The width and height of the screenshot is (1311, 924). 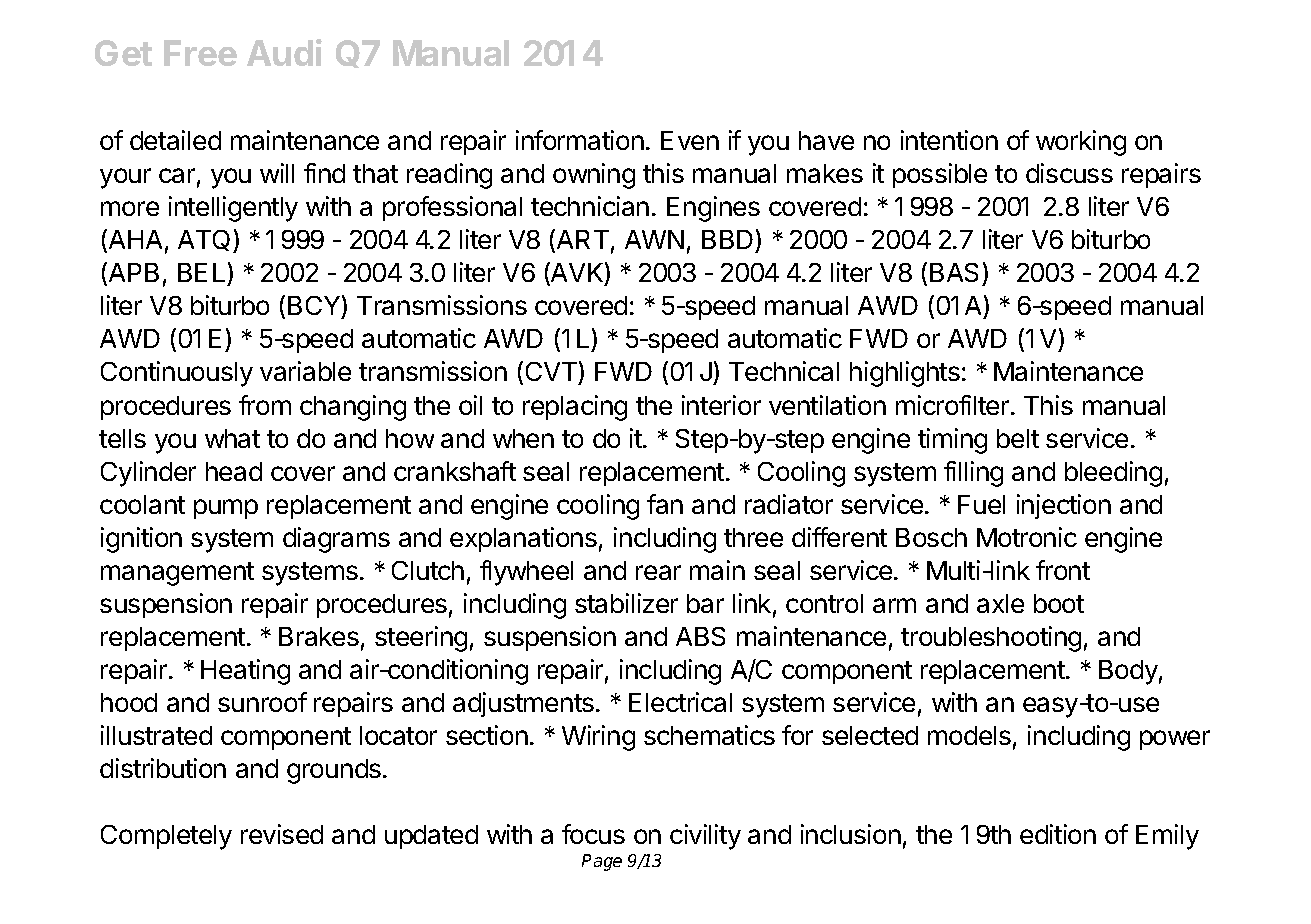 What do you see at coordinates (282, 834) in the screenshot?
I see `revised` at bounding box center [282, 834].
